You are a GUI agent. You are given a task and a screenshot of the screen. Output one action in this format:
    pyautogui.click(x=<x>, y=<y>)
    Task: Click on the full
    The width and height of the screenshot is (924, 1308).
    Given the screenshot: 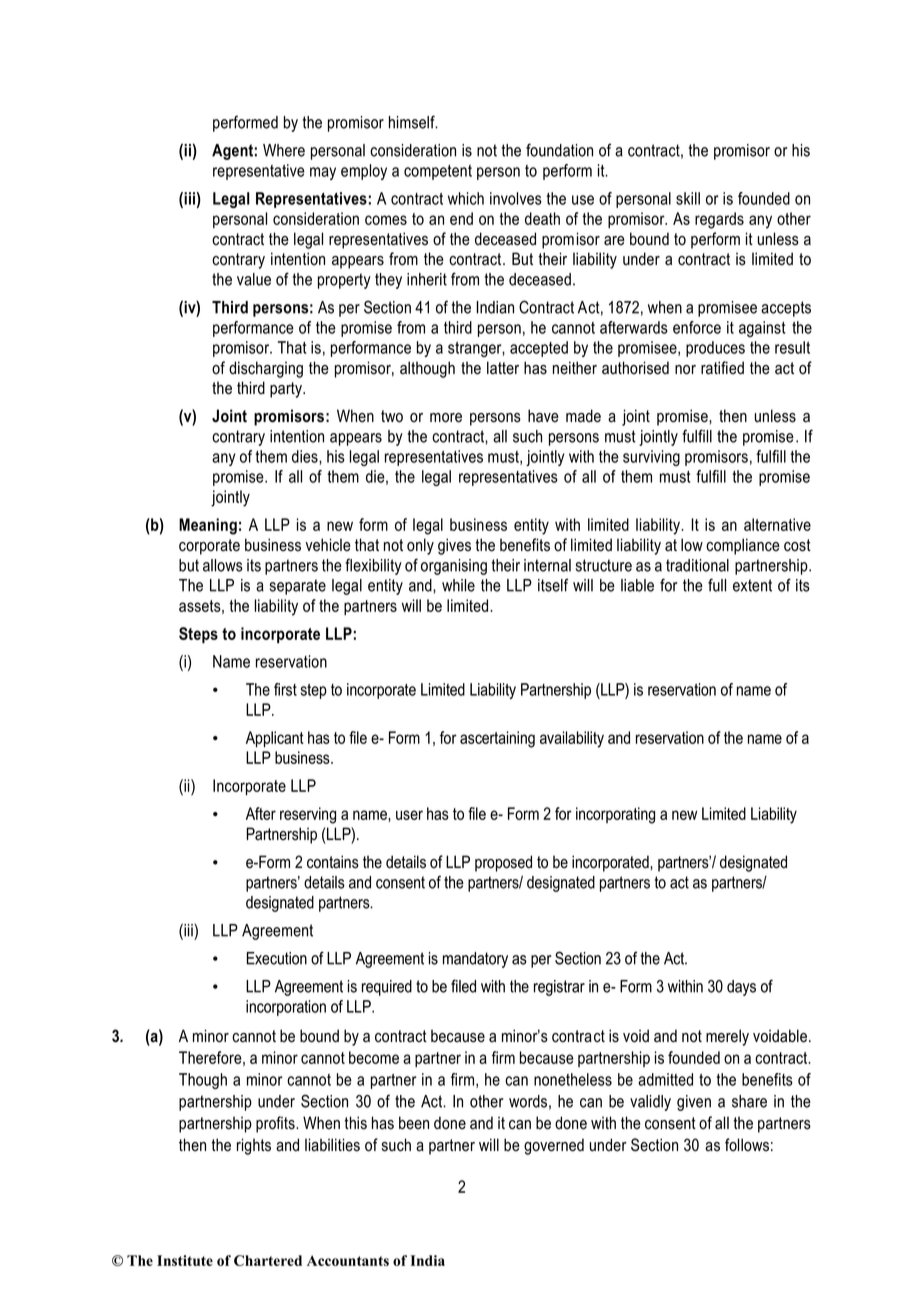 What is the action you would take?
    pyautogui.click(x=717, y=585)
